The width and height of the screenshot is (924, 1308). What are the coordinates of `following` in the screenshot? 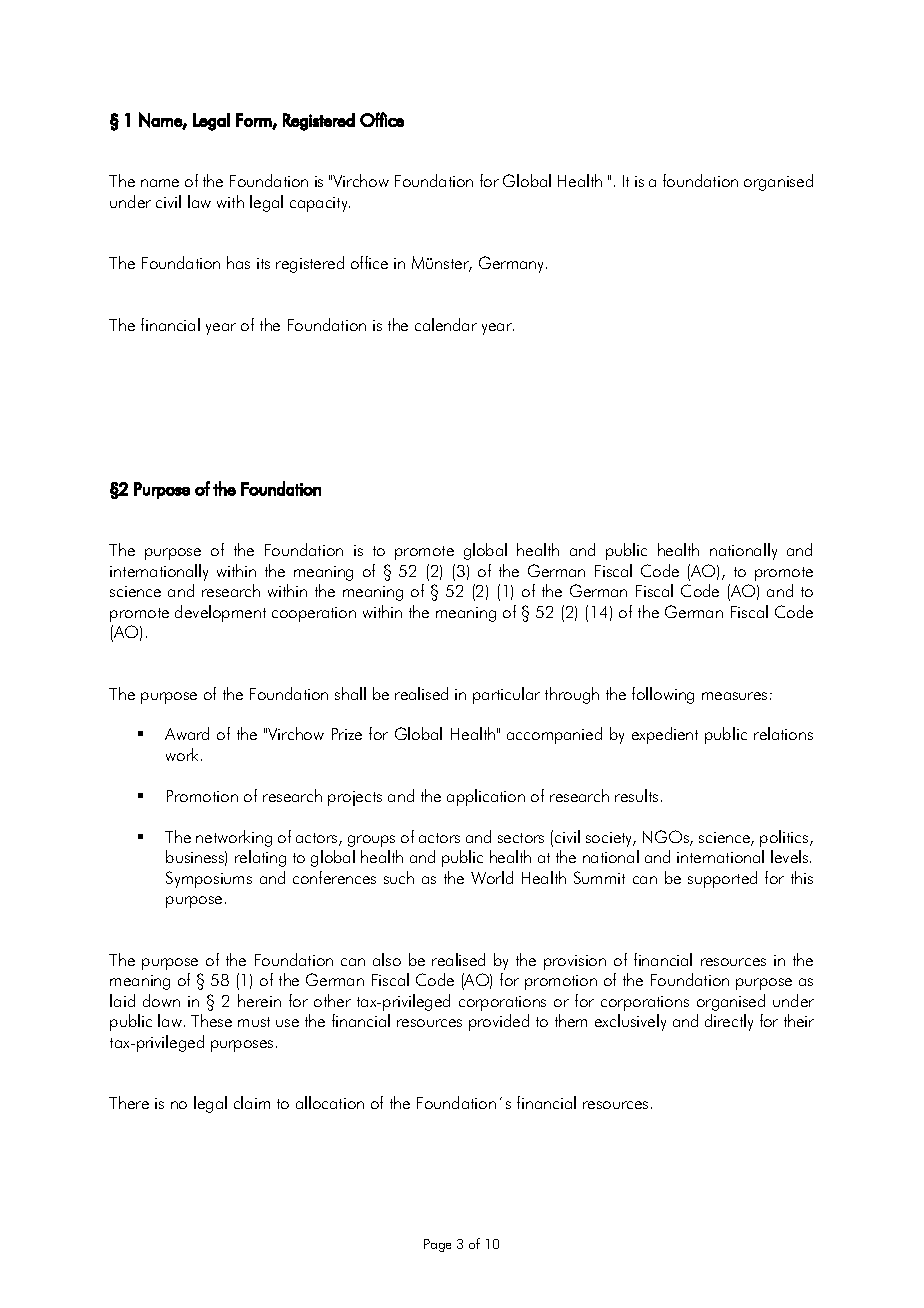 It's located at (663, 695).
